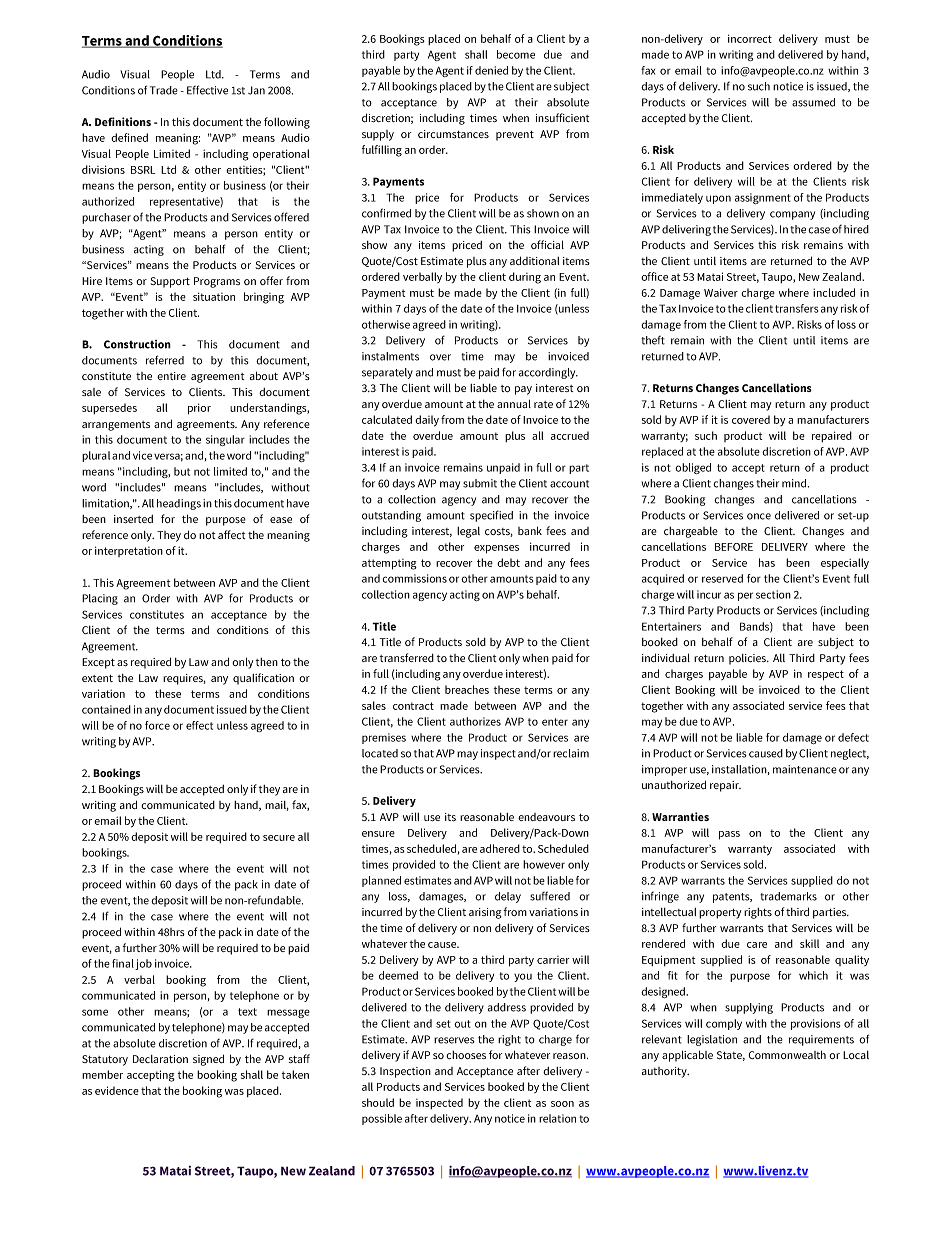 Image resolution: width=952 pixels, height=1233 pixels. What do you see at coordinates (256, 90) in the image?
I see `Jan` at bounding box center [256, 90].
